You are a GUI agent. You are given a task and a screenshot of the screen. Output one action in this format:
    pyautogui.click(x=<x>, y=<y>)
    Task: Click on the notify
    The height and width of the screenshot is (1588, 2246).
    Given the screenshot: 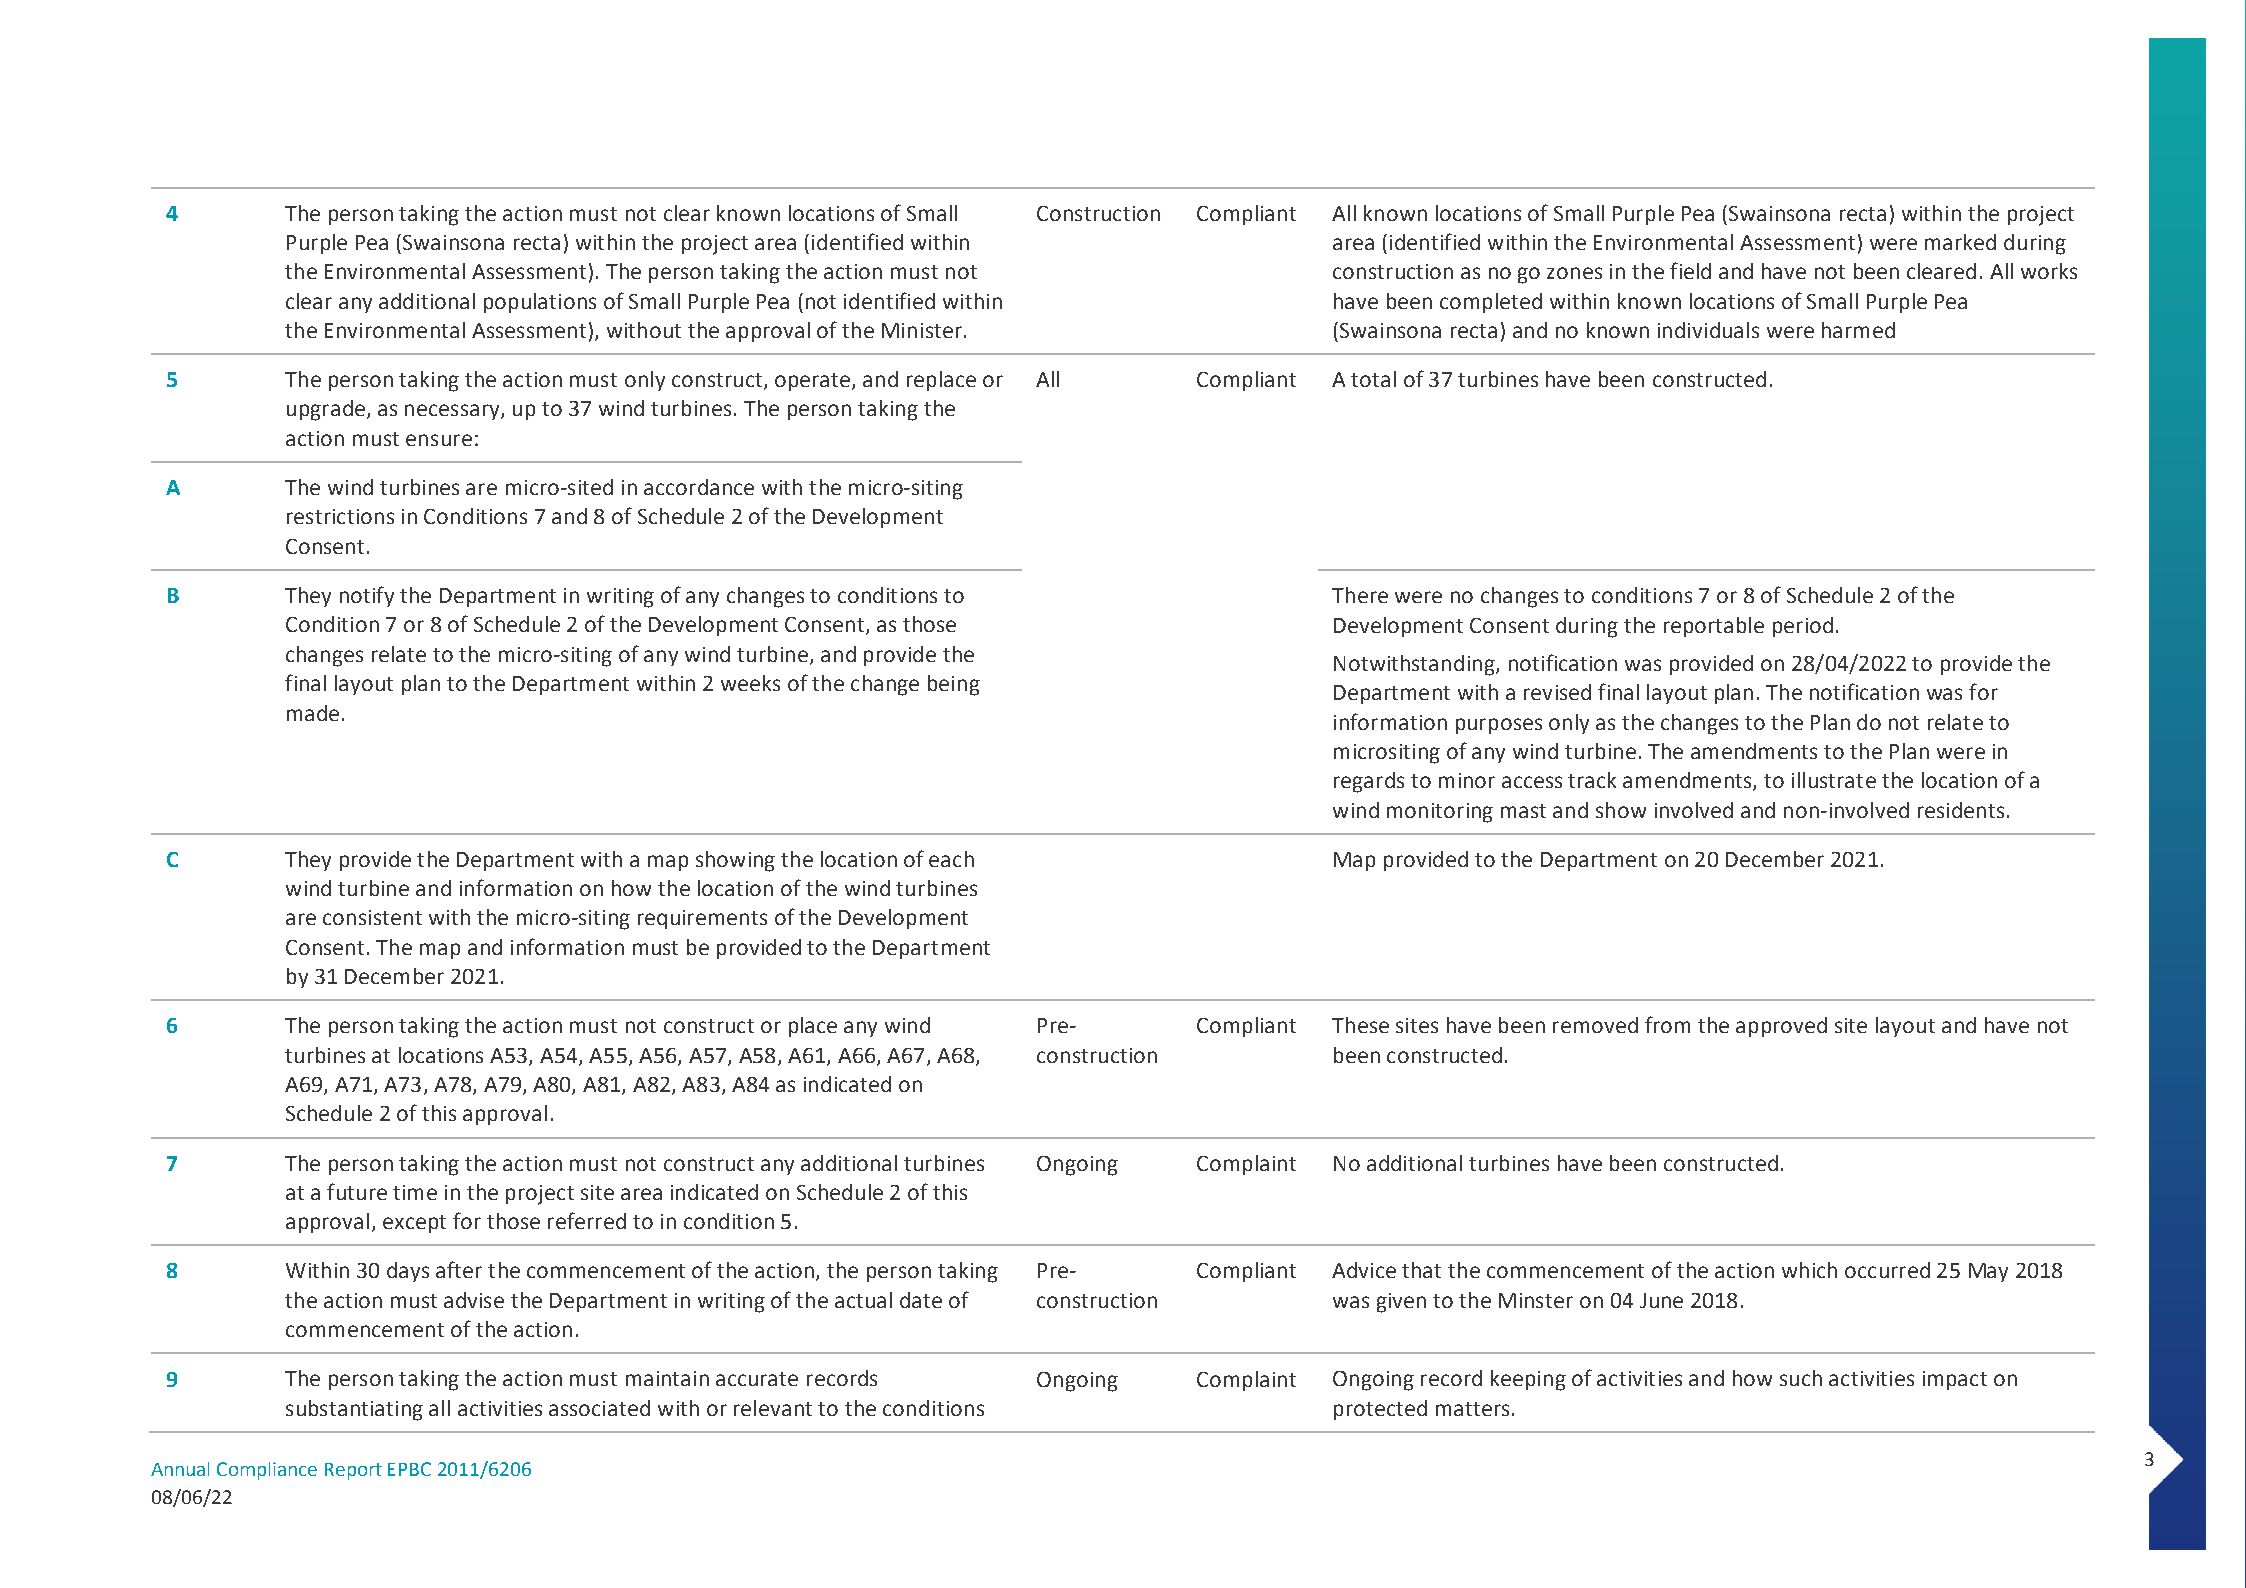 What is the action you would take?
    pyautogui.click(x=367, y=596)
